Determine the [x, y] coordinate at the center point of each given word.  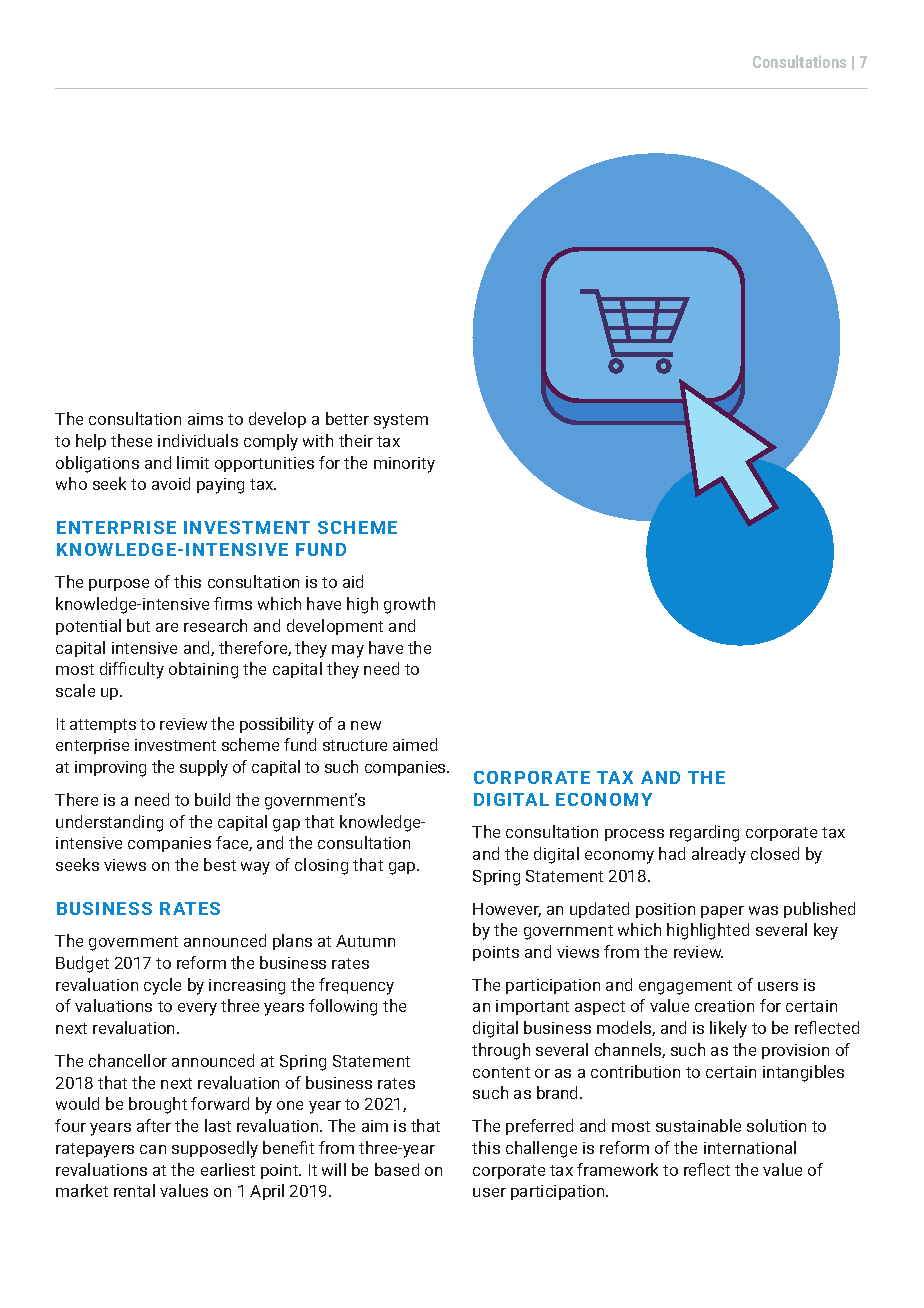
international [750, 1147]
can [153, 1149]
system [401, 421]
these [131, 440]
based [397, 1169]
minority [404, 465]
